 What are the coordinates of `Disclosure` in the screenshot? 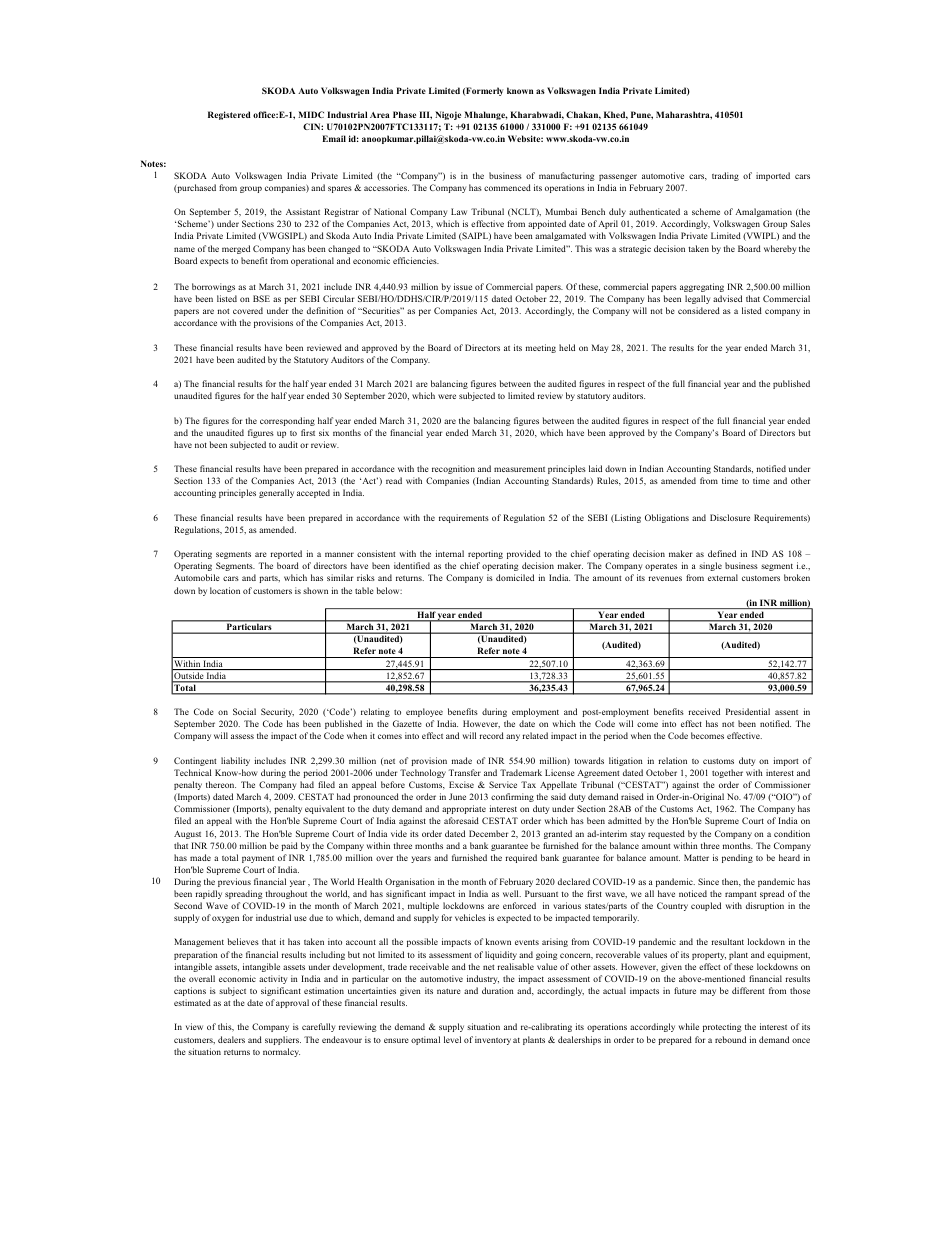 It's located at (730, 517).
